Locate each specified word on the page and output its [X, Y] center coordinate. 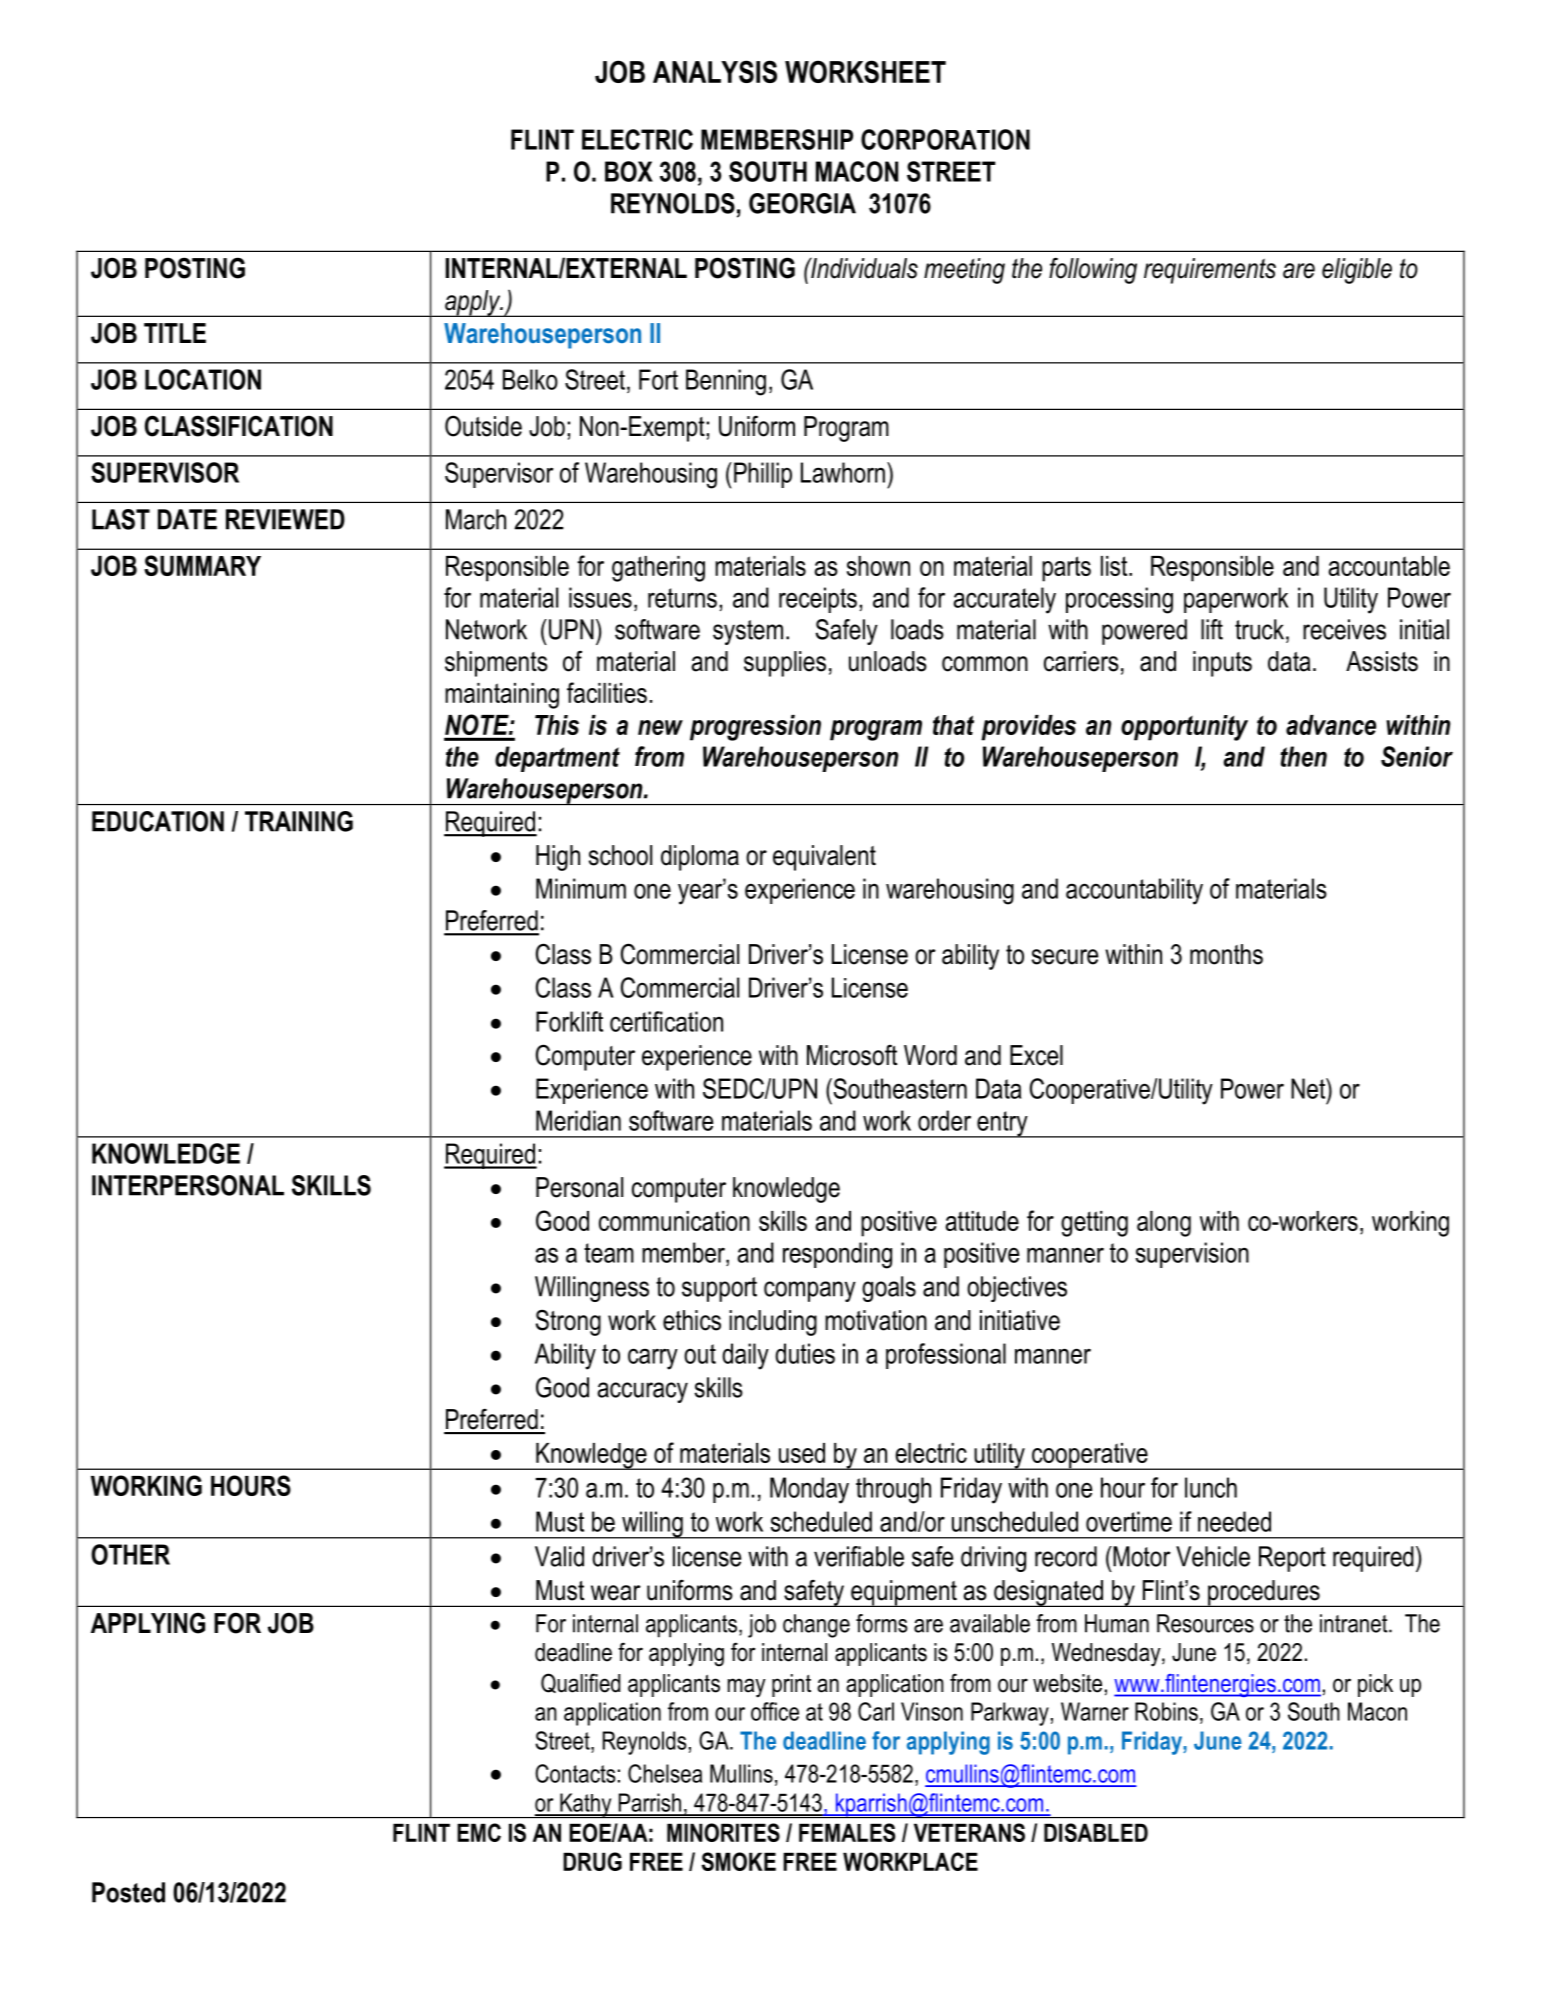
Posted [128, 1892]
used [802, 1453]
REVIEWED [285, 519]
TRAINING [299, 821]
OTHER [130, 1554]
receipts [818, 600]
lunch [1211, 1487]
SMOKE [739, 1861]
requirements [1210, 271]
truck [1261, 629]
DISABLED [1096, 1832]
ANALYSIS [715, 71]
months [1226, 954]
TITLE [175, 333]
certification [666, 1021]
